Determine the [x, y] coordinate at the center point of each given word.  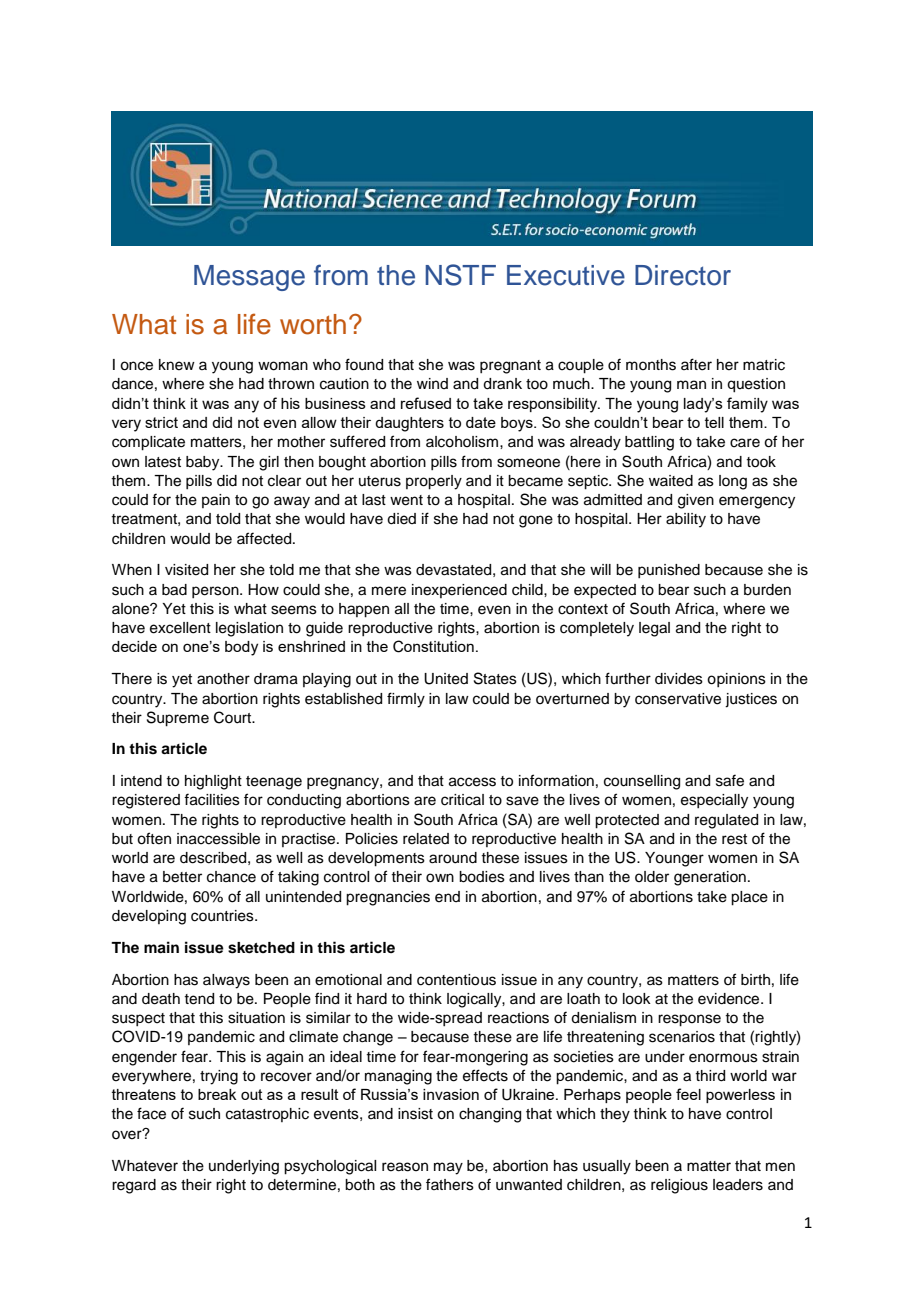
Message [249, 278]
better [182, 877]
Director [683, 275]
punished [669, 571]
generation [710, 878]
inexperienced [459, 591]
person [216, 592]
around [453, 858]
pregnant [510, 367]
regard [134, 1186]
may [448, 1168]
